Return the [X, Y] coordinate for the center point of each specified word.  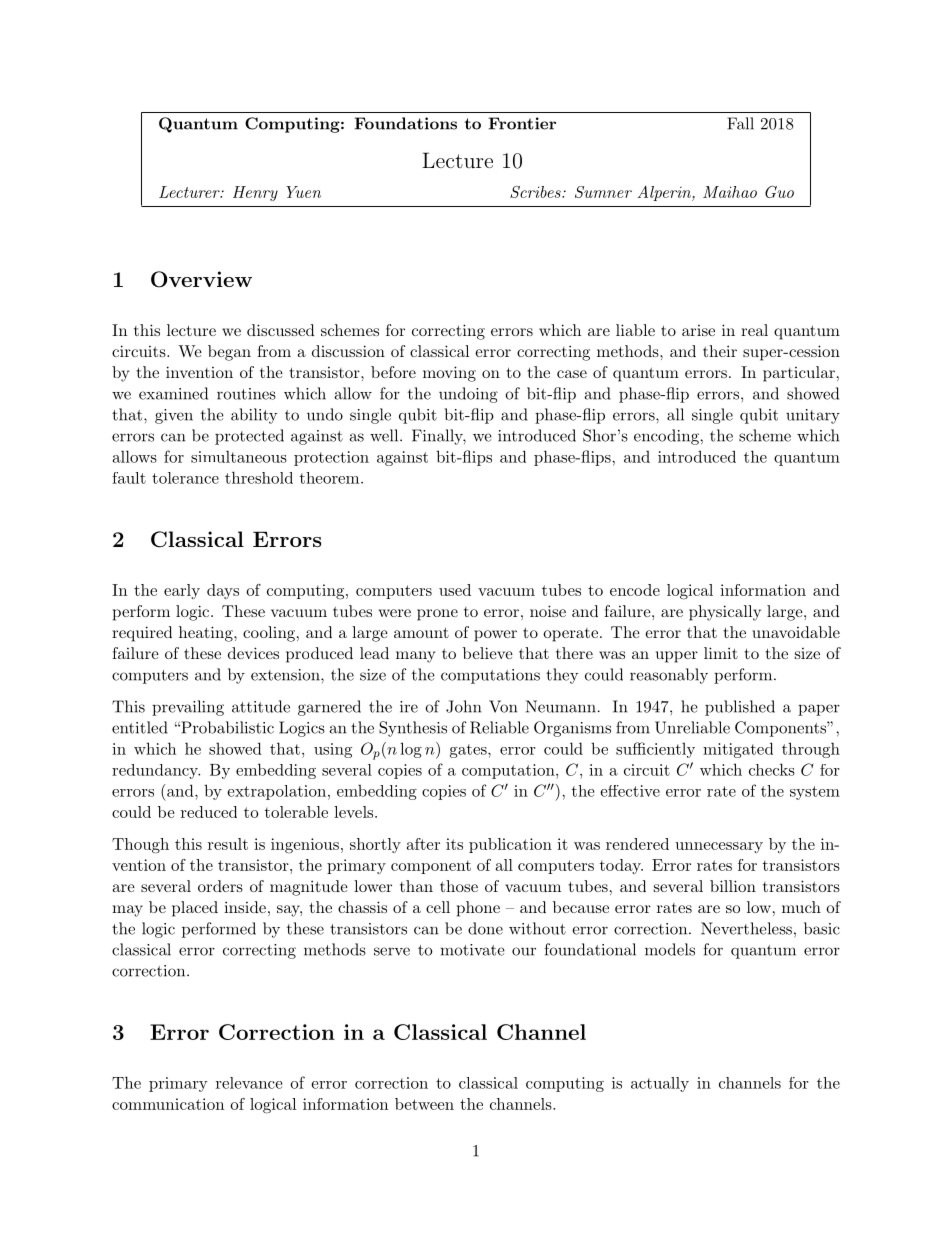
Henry [255, 193]
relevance [249, 1083]
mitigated [738, 750]
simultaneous [239, 456]
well [385, 435]
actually [660, 1084]
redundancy [156, 771]
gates [469, 751]
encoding [667, 437]
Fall [740, 123]
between [424, 1104]
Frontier [522, 123]
